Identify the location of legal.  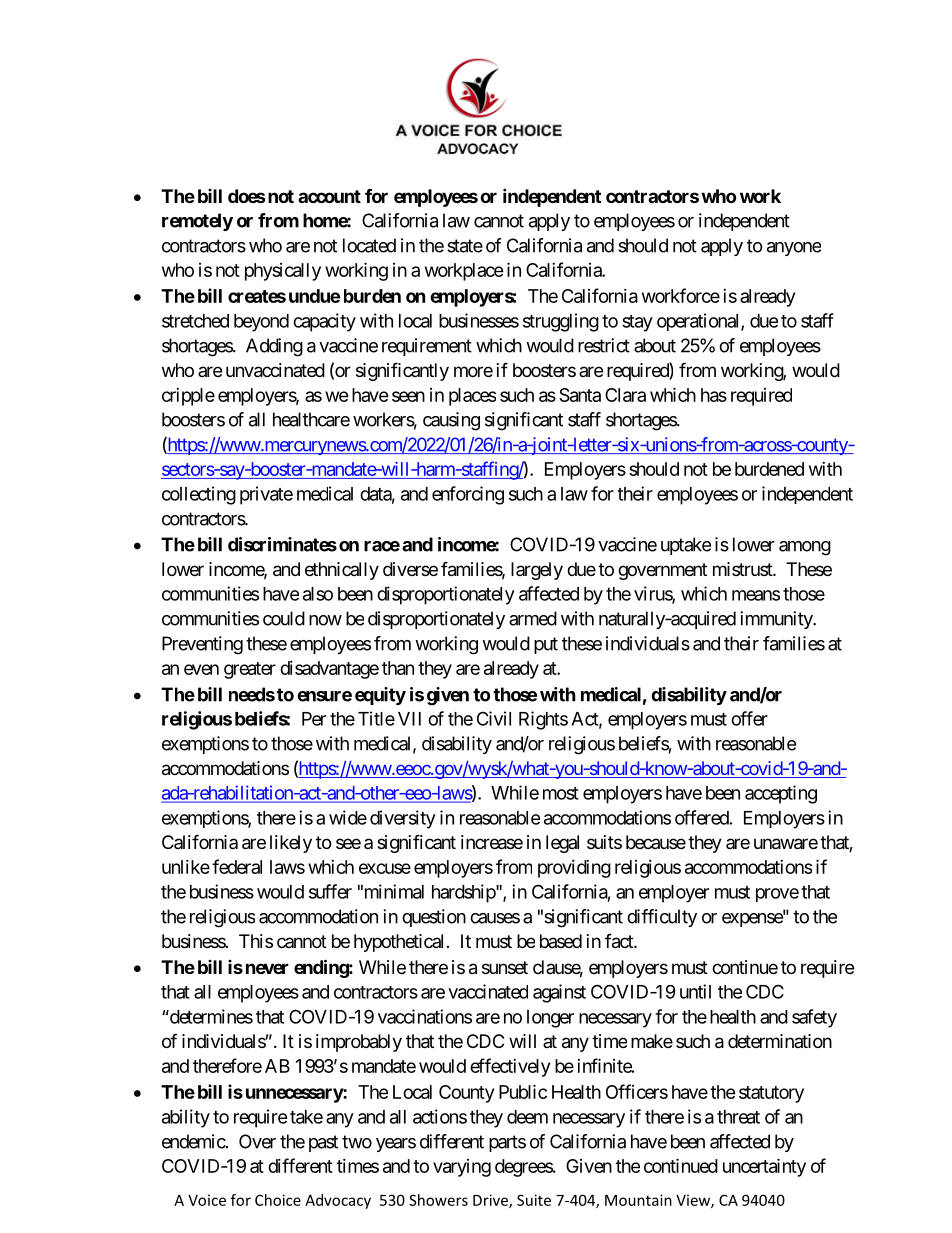
(562, 844).
